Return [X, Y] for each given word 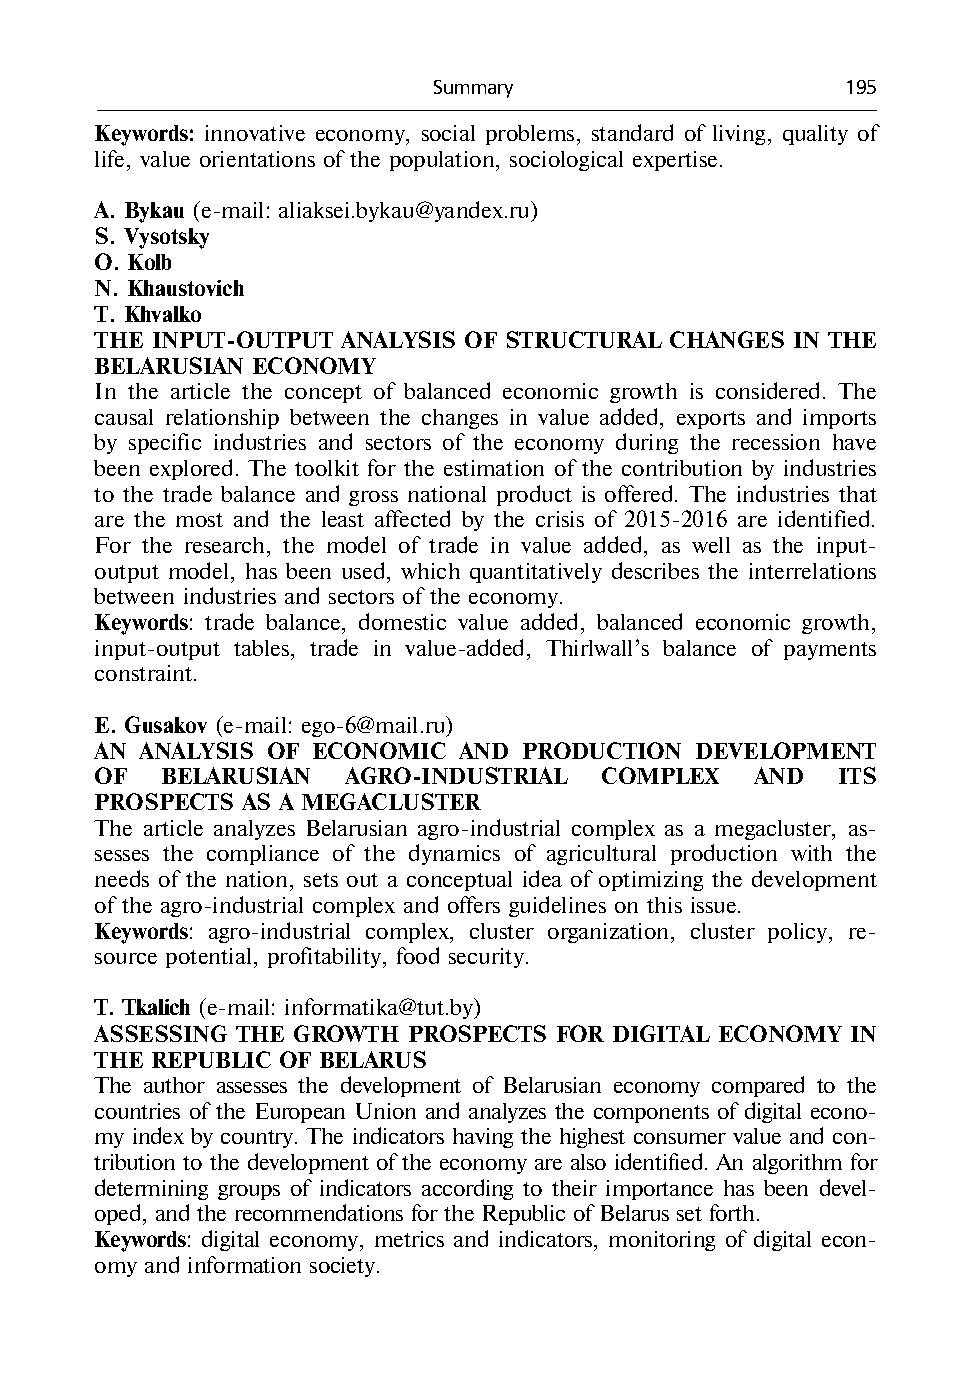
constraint [145, 673]
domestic [402, 621]
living [739, 135]
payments [830, 651]
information [244, 1264]
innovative [255, 133]
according [467, 1189]
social [448, 133]
